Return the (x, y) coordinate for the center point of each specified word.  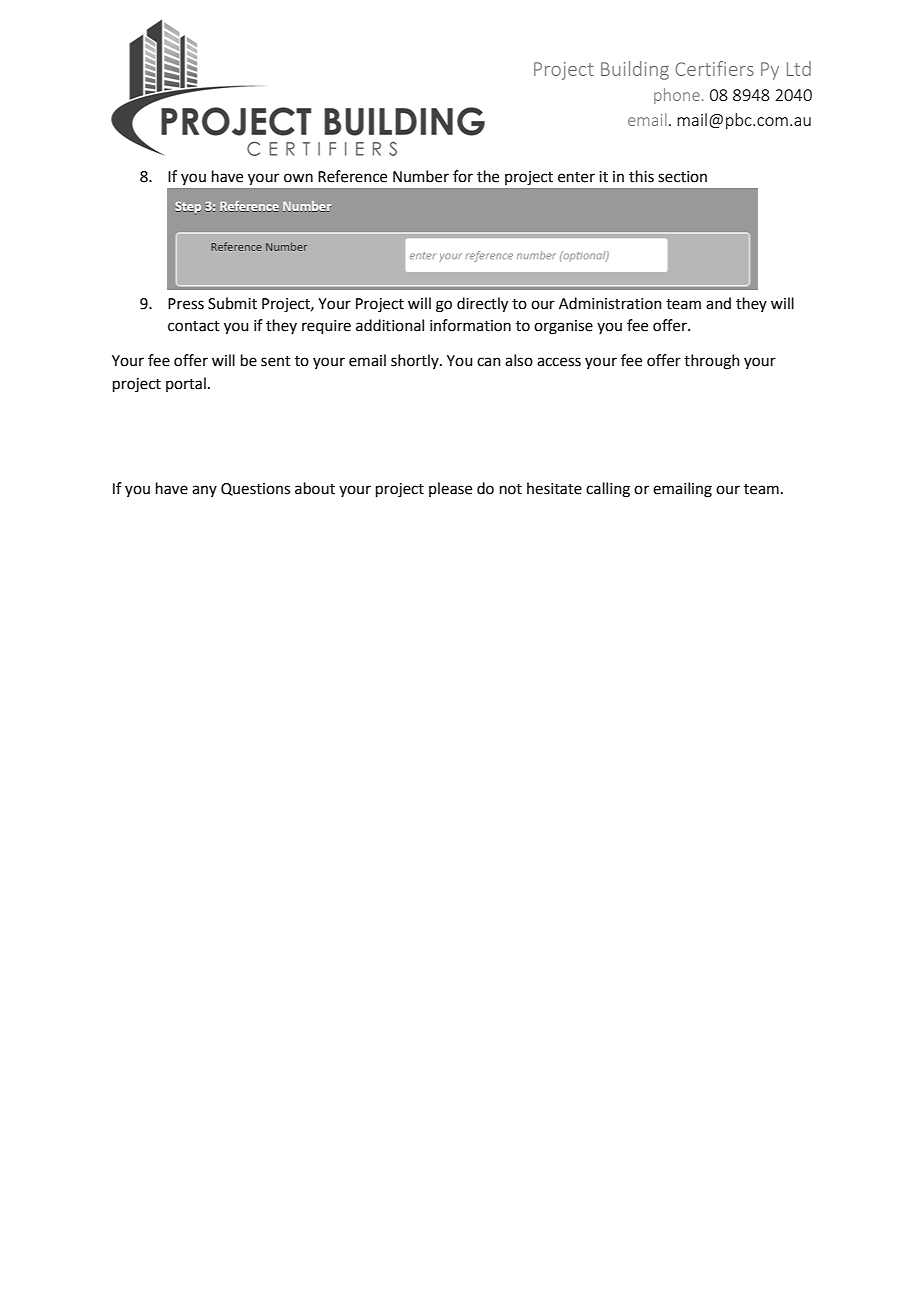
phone (677, 96)
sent (276, 361)
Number (421, 176)
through (712, 362)
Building (635, 70)
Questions (255, 489)
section (682, 177)
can (489, 362)
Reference (352, 176)
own (298, 178)
